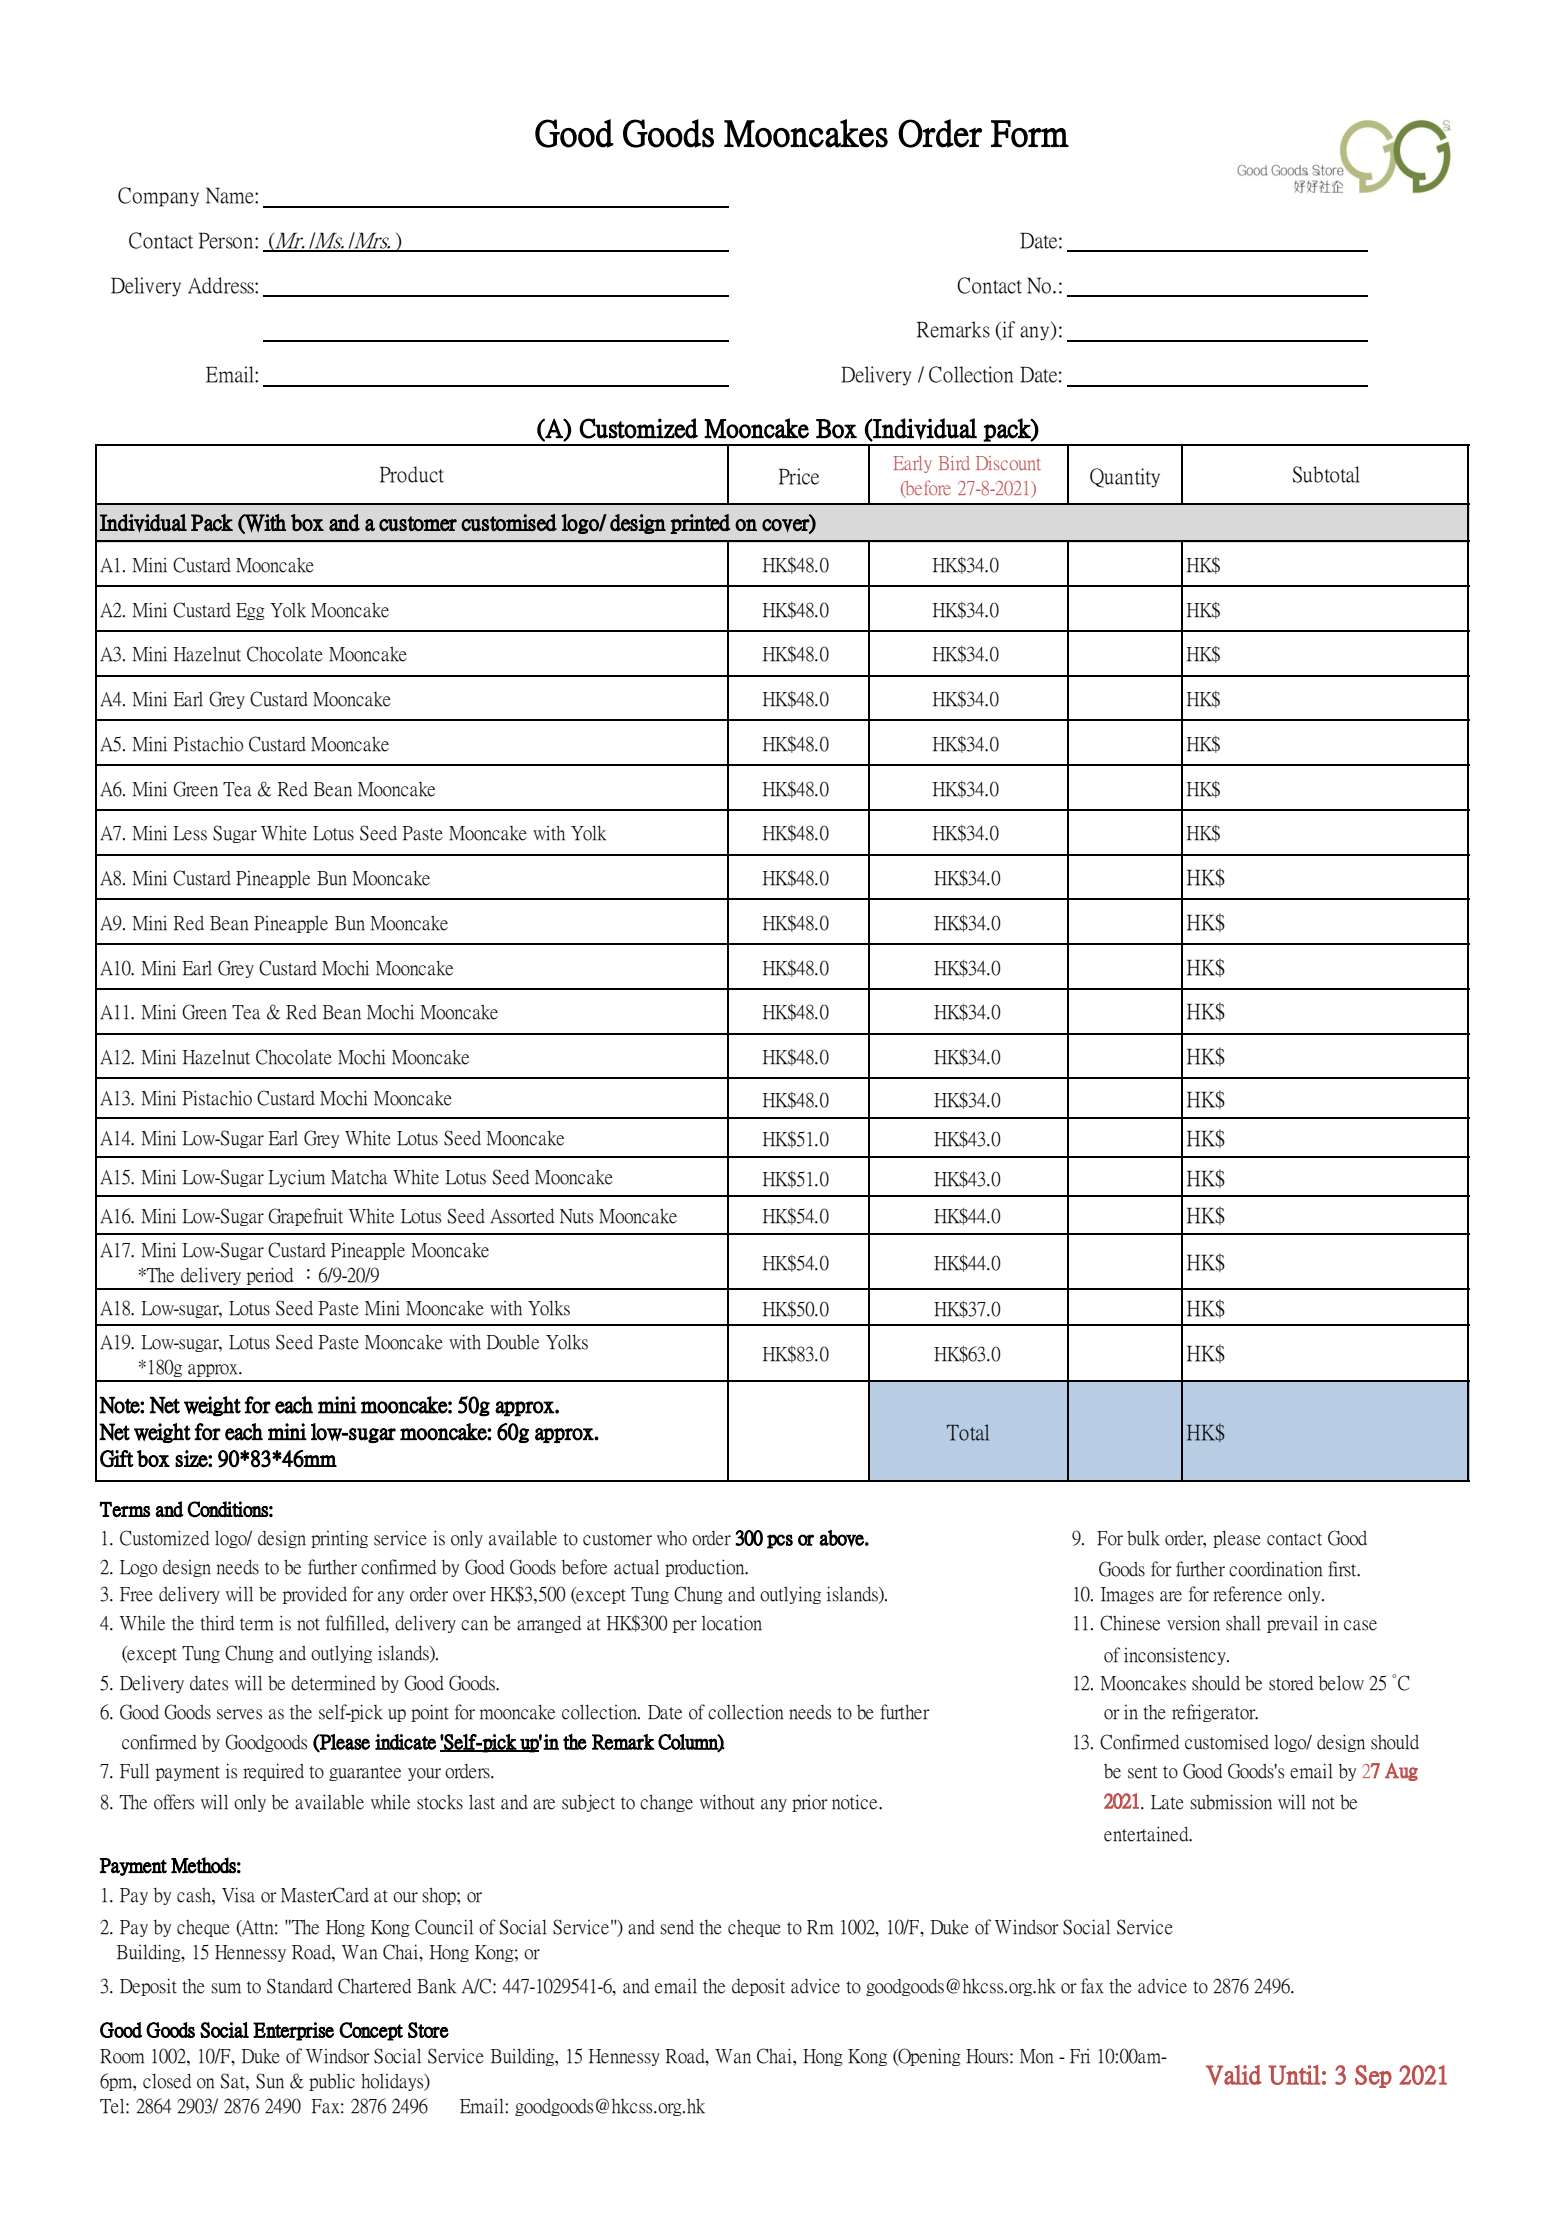  Describe the element at coordinates (576, 1216) in the screenshot. I see `Nuts` at that location.
